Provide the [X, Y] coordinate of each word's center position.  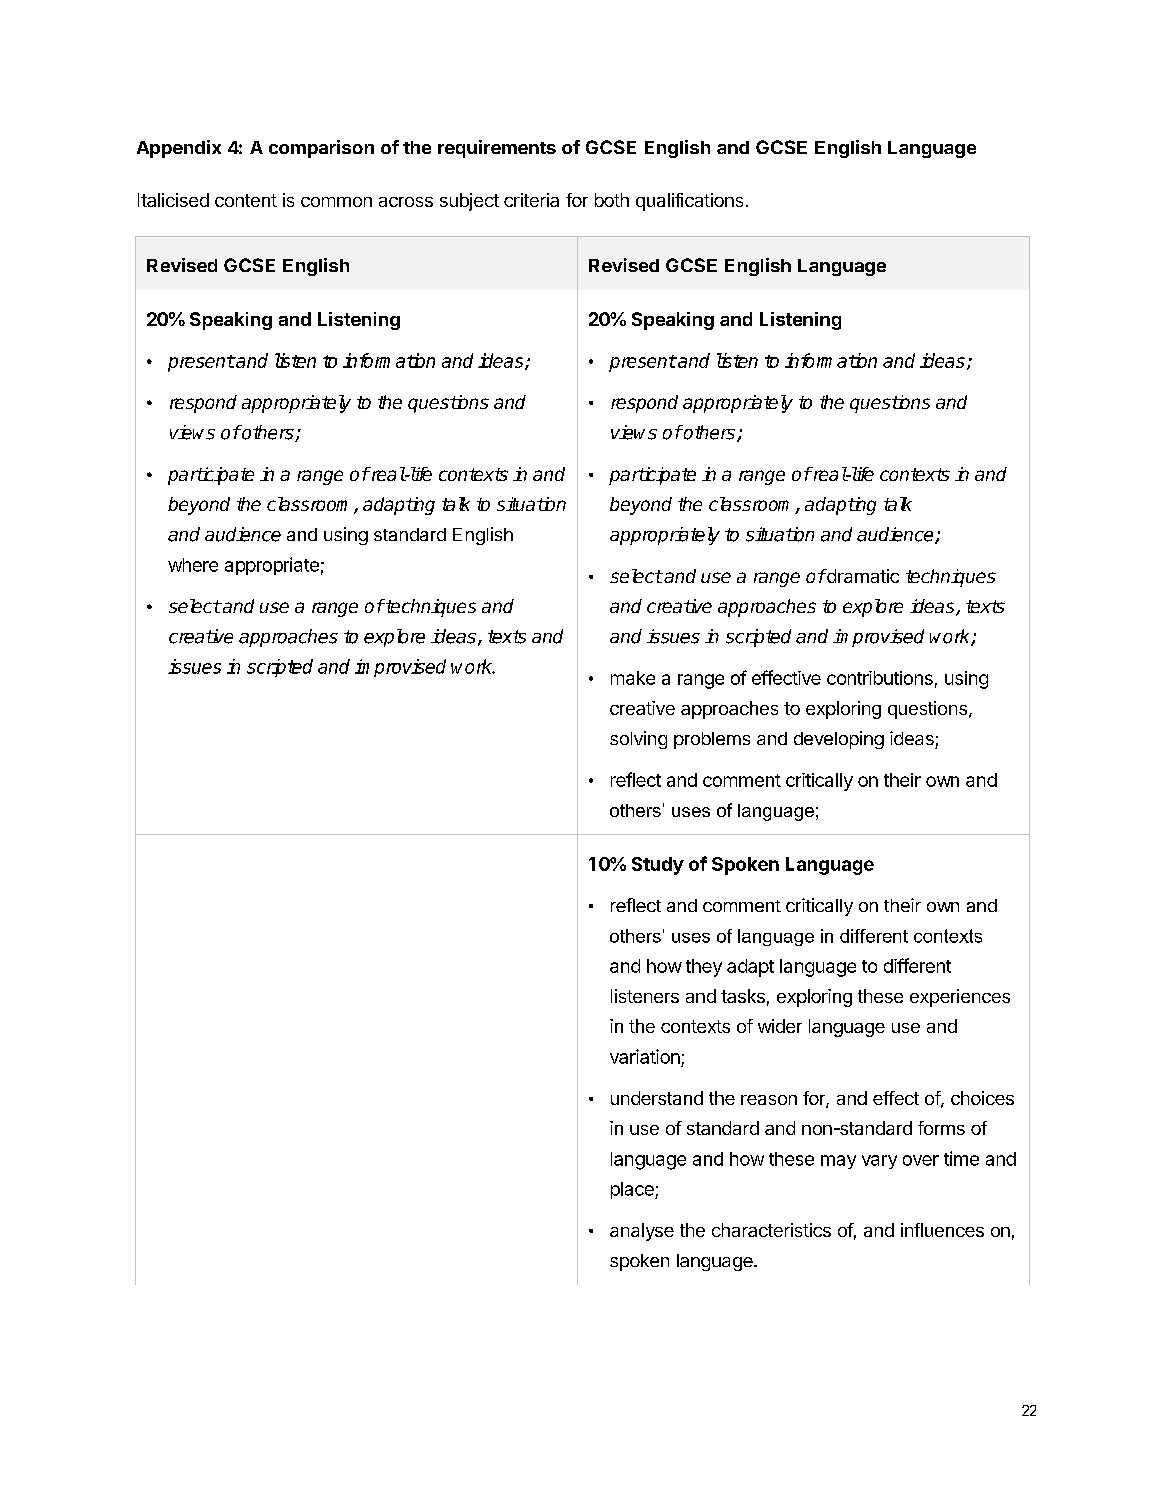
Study [658, 866]
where [193, 565]
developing [839, 740]
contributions [880, 678]
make [633, 678]
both [612, 200]
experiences [960, 998]
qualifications [689, 202]
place [633, 1190]
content [246, 200]
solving [638, 740]
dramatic [862, 576]
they [704, 968]
